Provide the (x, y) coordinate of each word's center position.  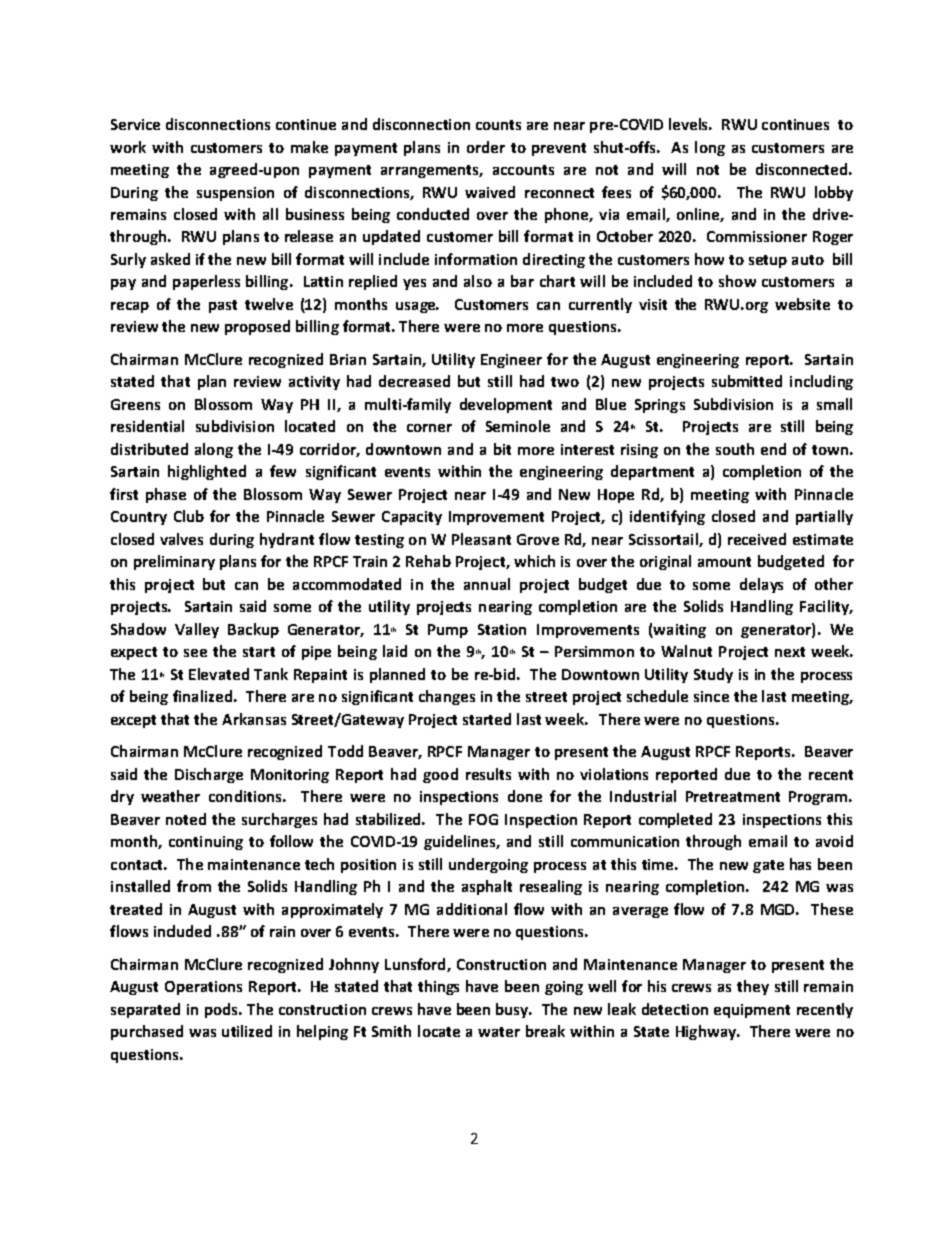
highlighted (207, 472)
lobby (834, 193)
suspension (235, 194)
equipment (752, 1011)
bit (502, 449)
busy (513, 1010)
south (735, 449)
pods (222, 1010)
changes (447, 697)
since (711, 696)
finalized (202, 696)
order (486, 147)
